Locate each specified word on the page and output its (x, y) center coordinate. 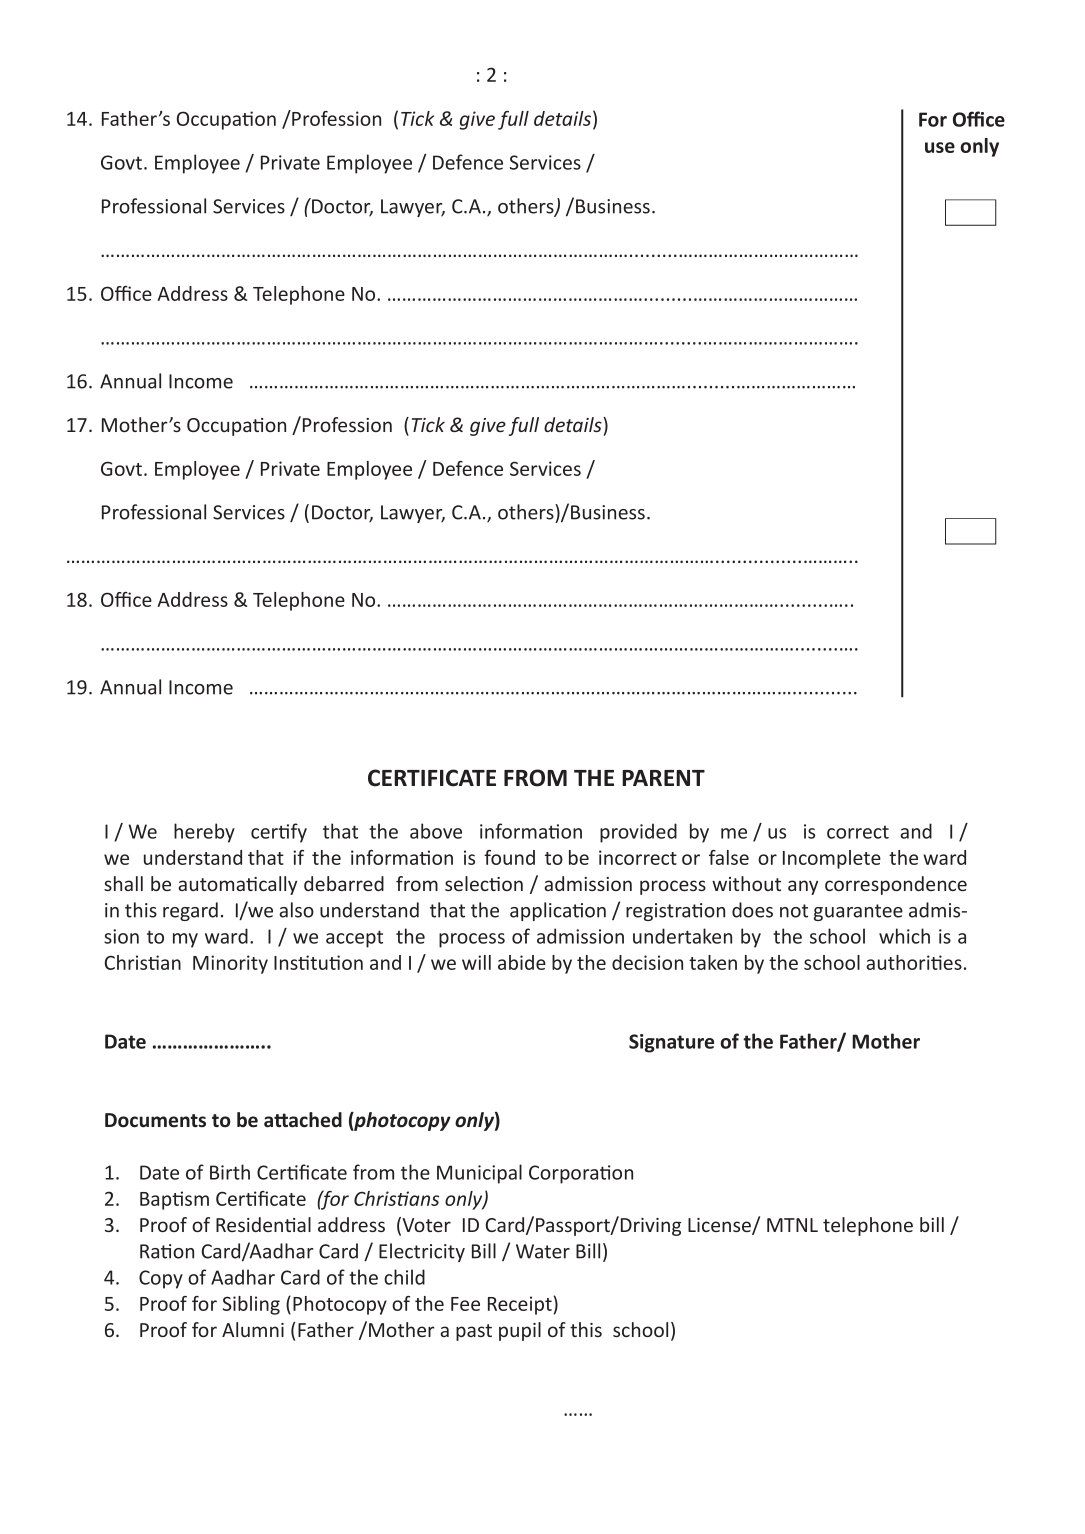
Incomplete (832, 859)
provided (638, 833)
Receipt (520, 1305)
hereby (204, 833)
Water (543, 1251)
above (436, 831)
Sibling (251, 1305)
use (940, 147)
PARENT (663, 778)
